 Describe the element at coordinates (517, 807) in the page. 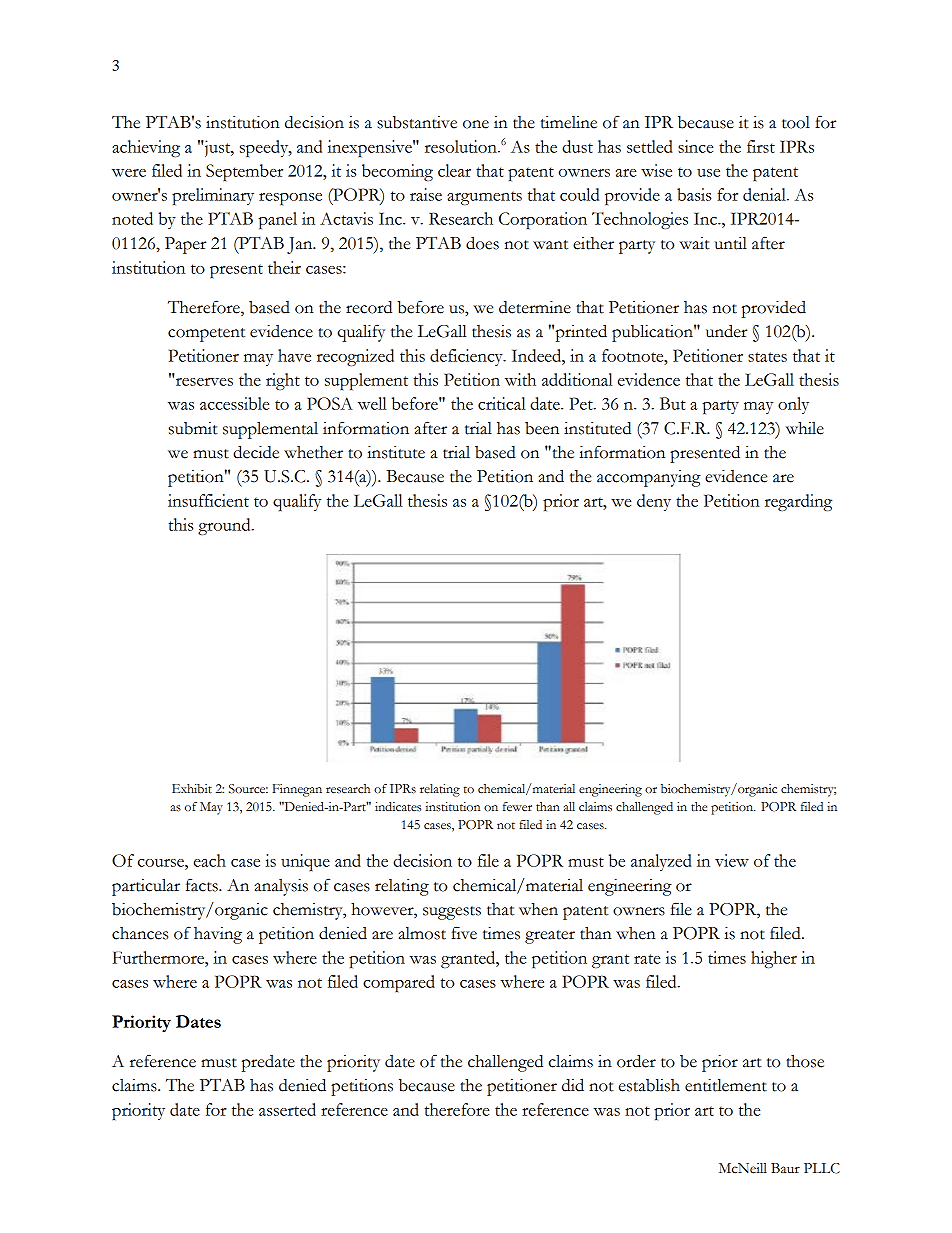

I see `fewer` at that location.
